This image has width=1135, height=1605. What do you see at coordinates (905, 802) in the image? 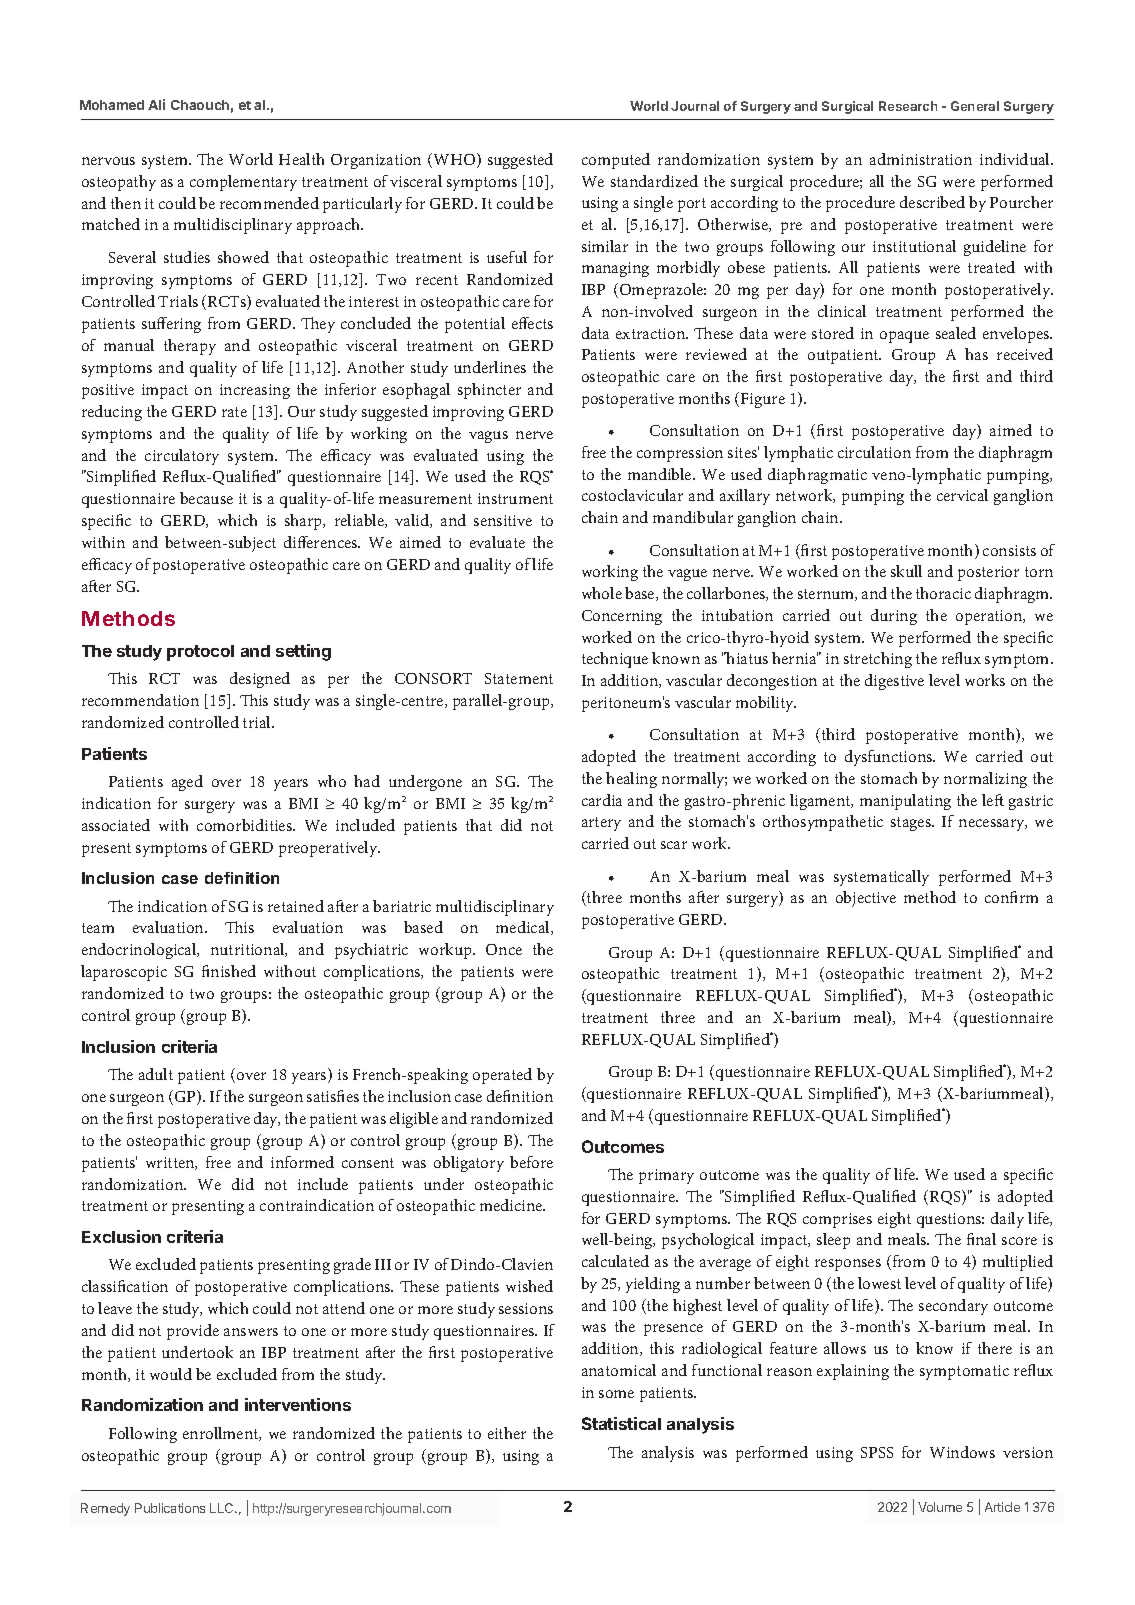
I see `manipulating` at bounding box center [905, 802].
